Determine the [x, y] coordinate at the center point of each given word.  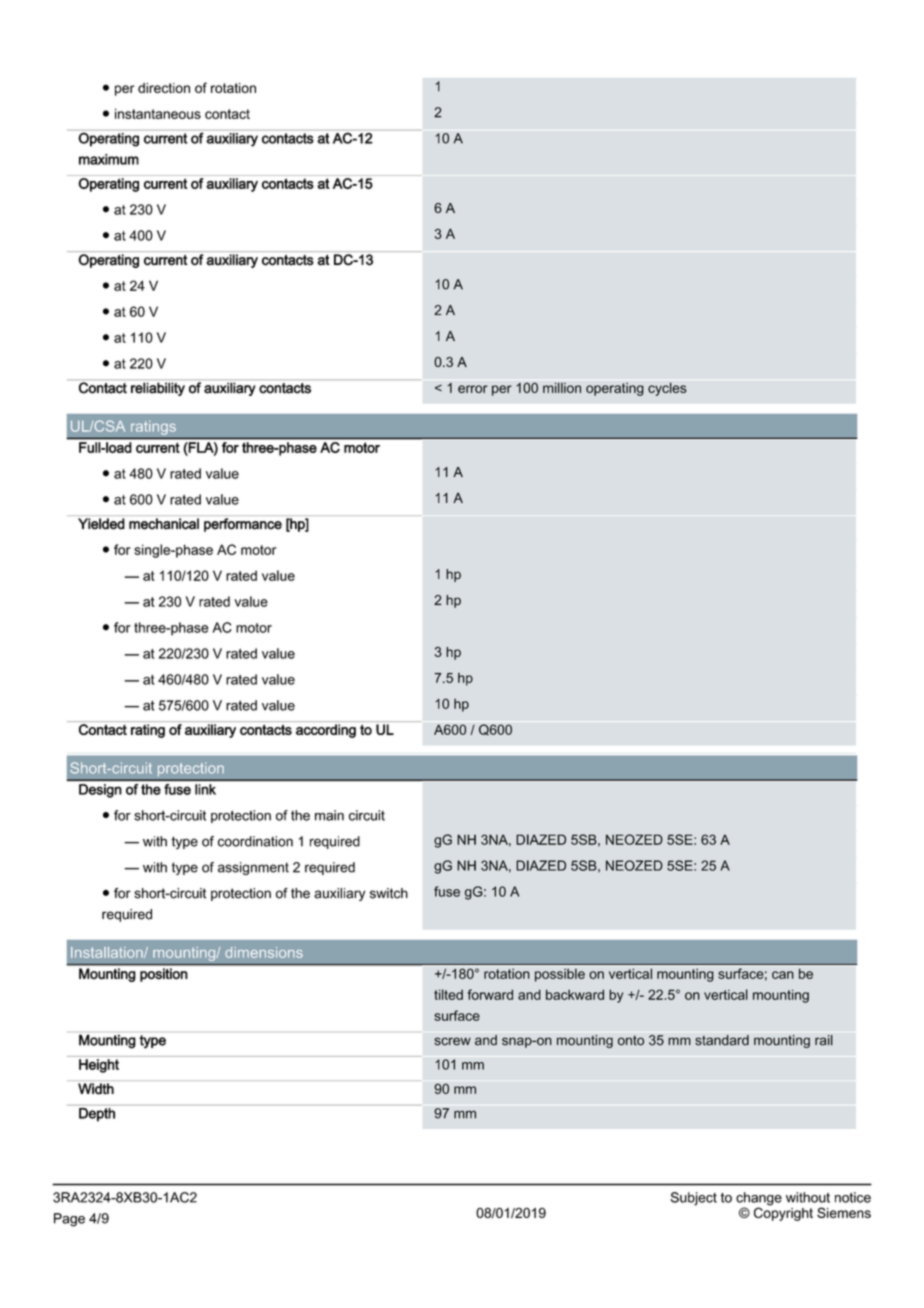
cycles [667, 389]
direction [164, 88]
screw [452, 1041]
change [759, 1200]
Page [69, 1220]
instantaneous [158, 113]
